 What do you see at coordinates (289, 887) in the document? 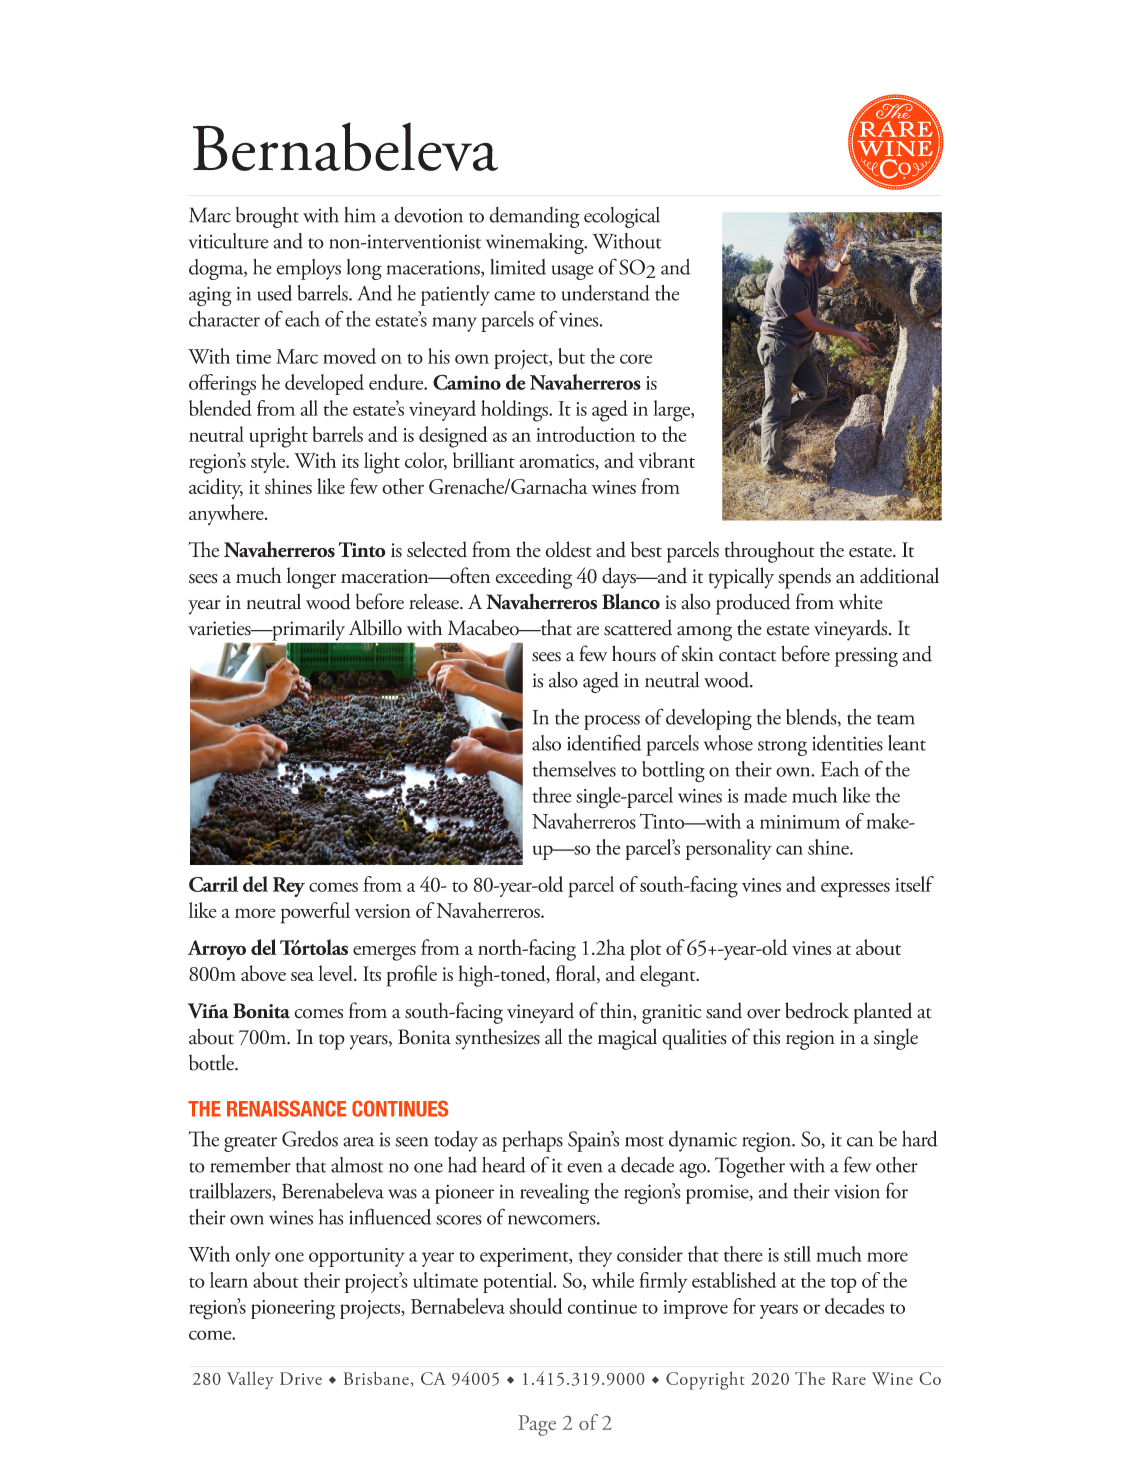
I see `Rey` at bounding box center [289, 887].
